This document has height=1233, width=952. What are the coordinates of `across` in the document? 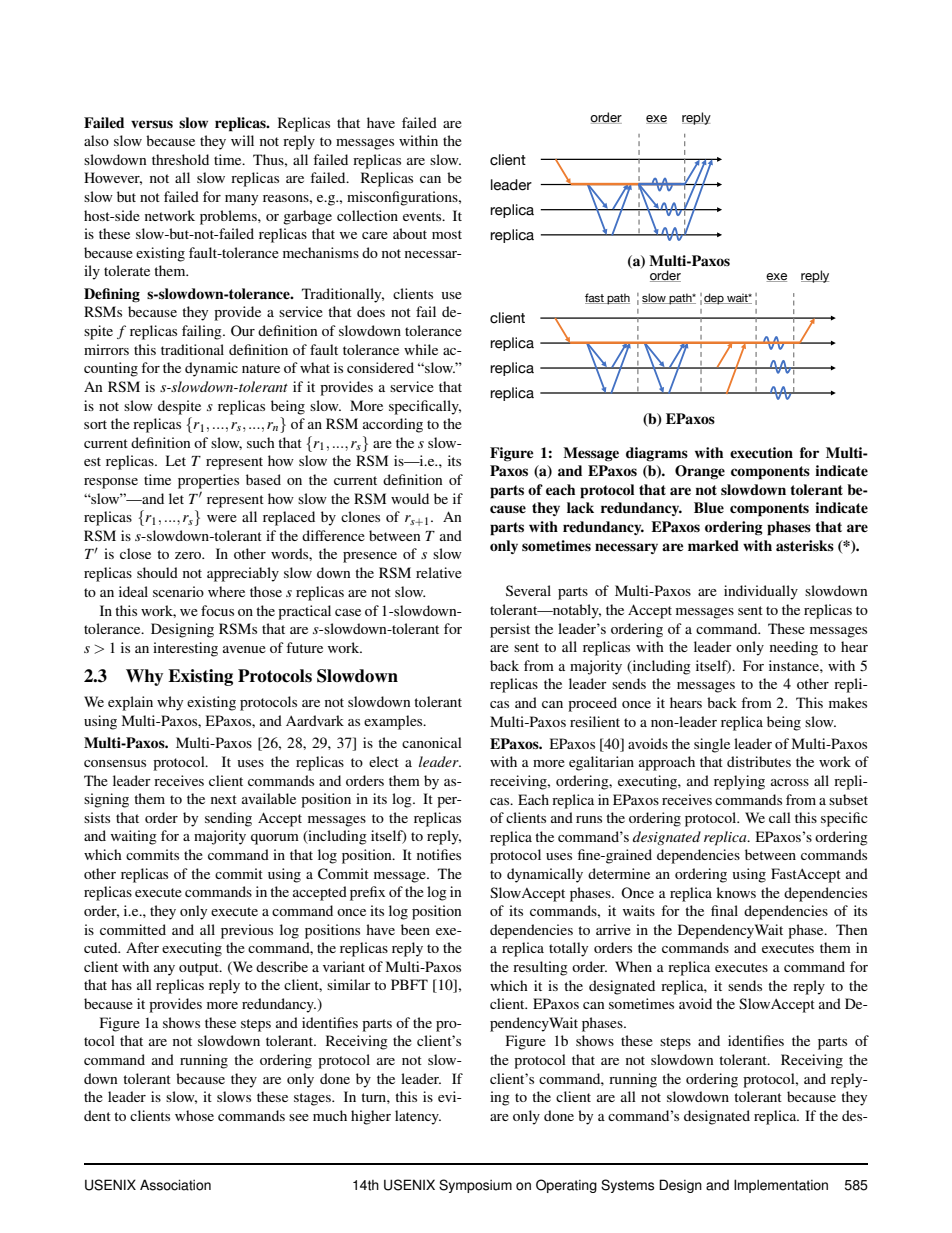 It's located at (790, 782).
